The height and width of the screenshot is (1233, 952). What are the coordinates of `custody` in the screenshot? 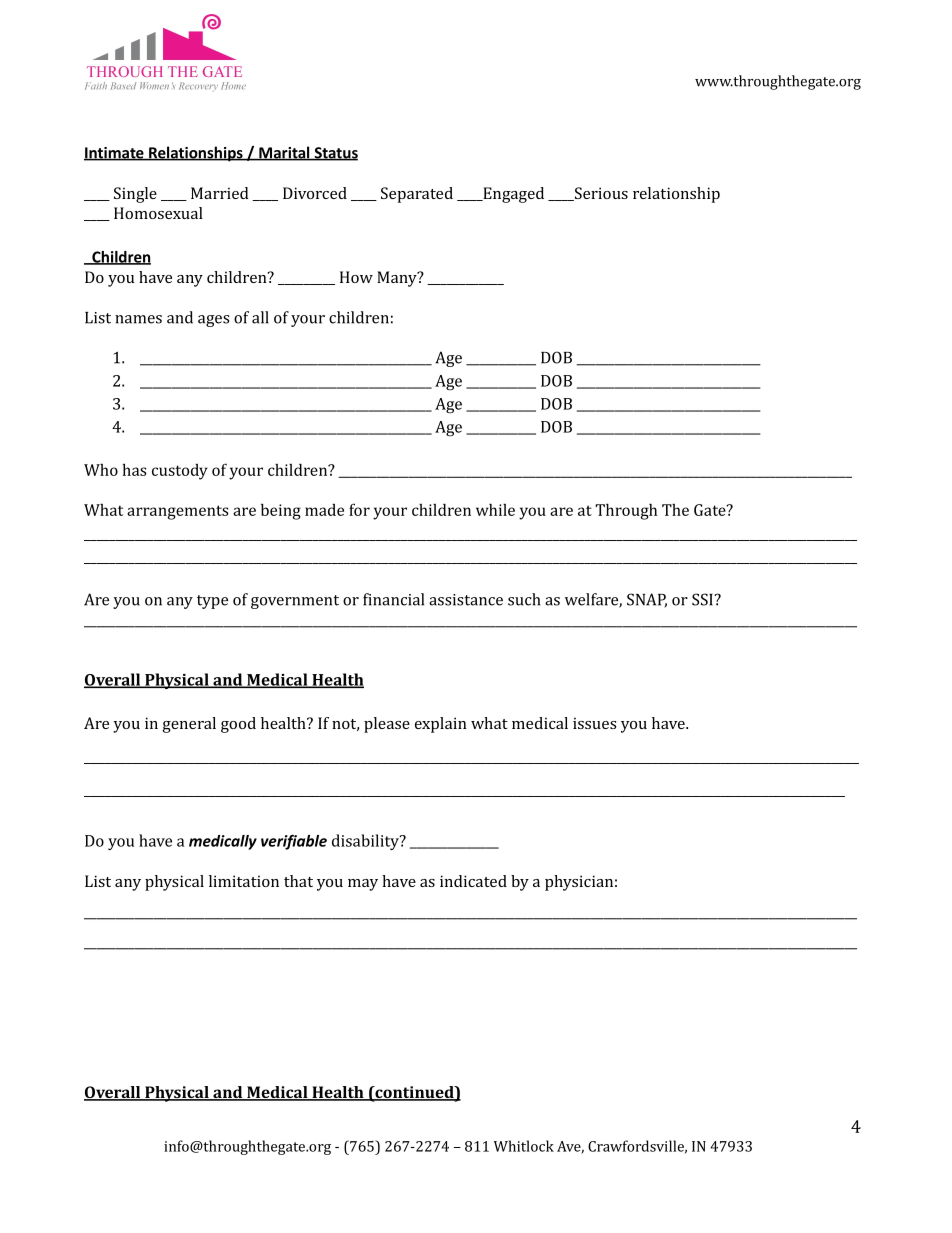 It's located at (180, 472).
